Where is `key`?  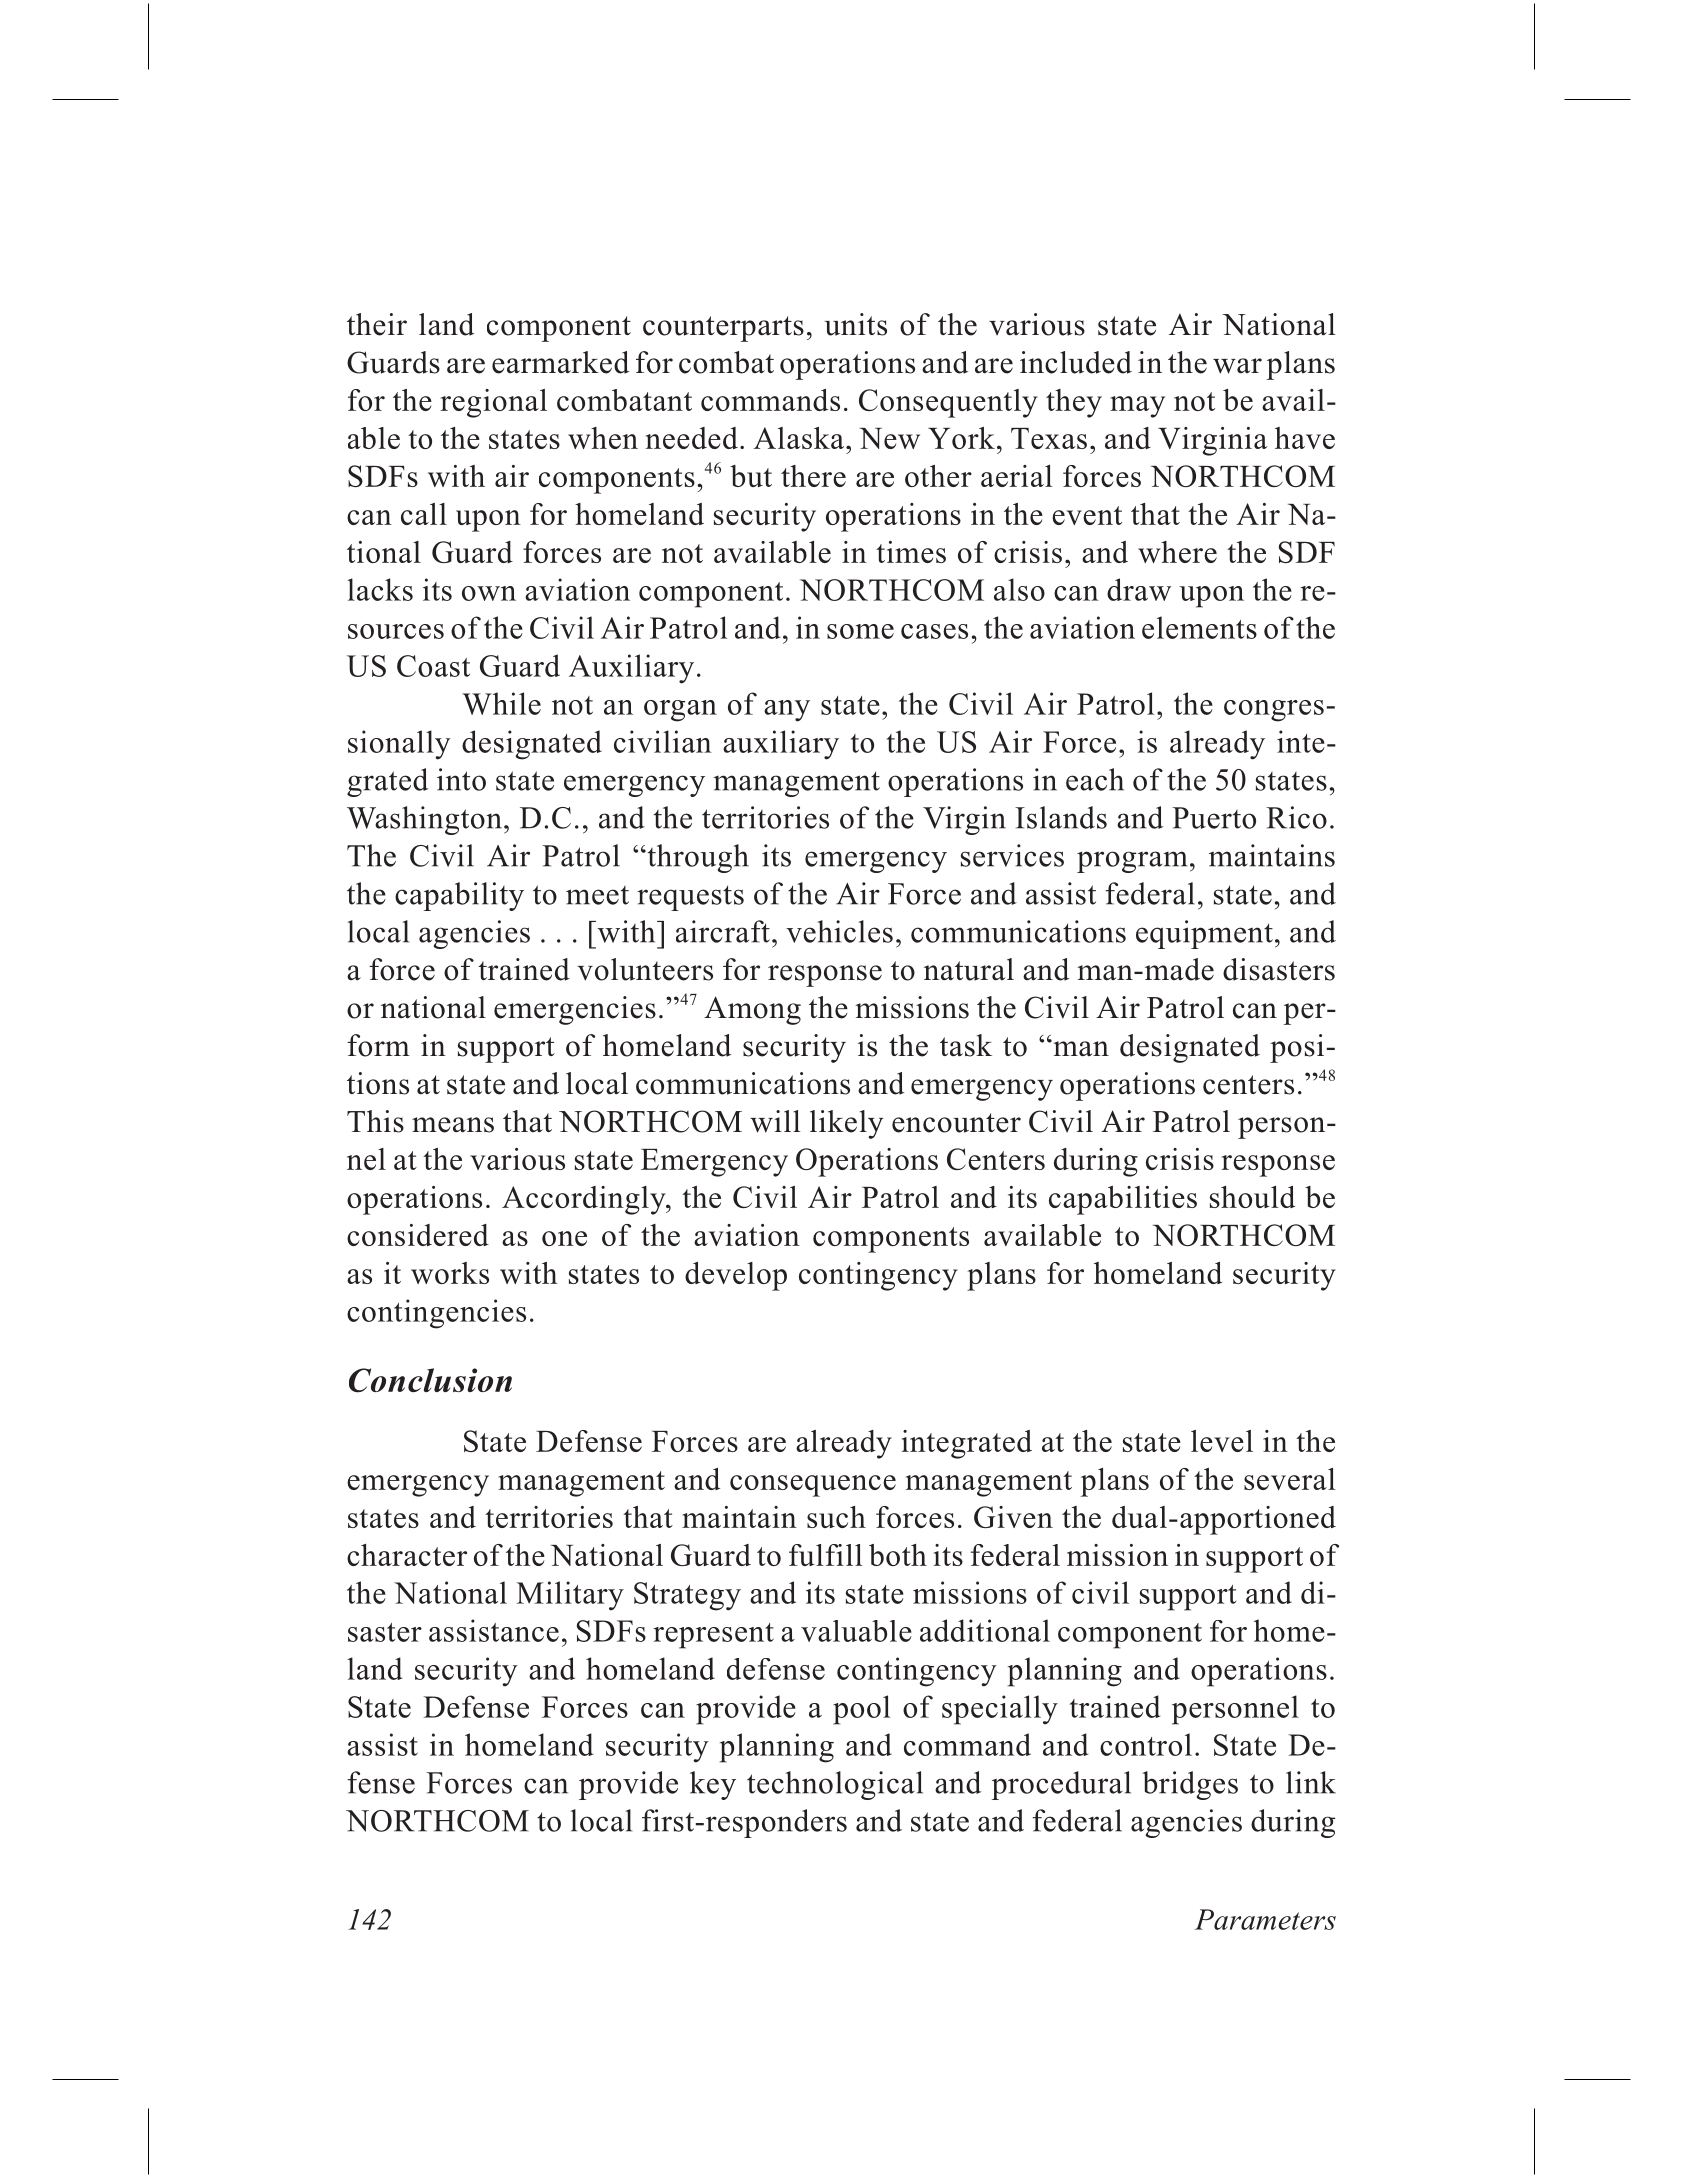 key is located at coordinates (713, 1785).
